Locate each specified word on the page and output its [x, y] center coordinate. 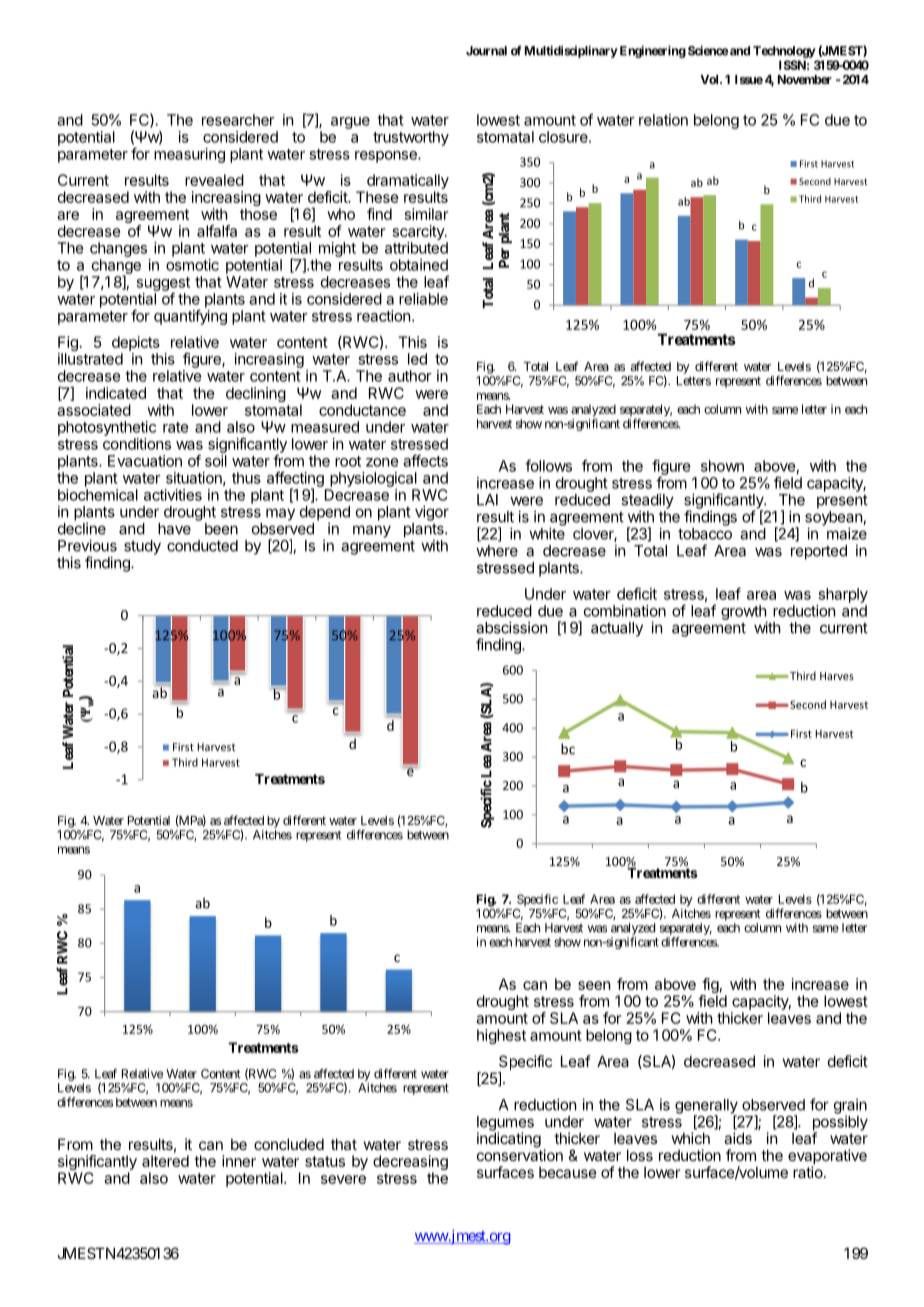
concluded [289, 1144]
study [142, 547]
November [805, 79]
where [497, 551]
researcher [238, 120]
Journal [486, 51]
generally [706, 1107]
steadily [647, 502]
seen [594, 985]
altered [165, 1161]
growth [744, 613]
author [410, 376]
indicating [509, 1140]
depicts [136, 343]
